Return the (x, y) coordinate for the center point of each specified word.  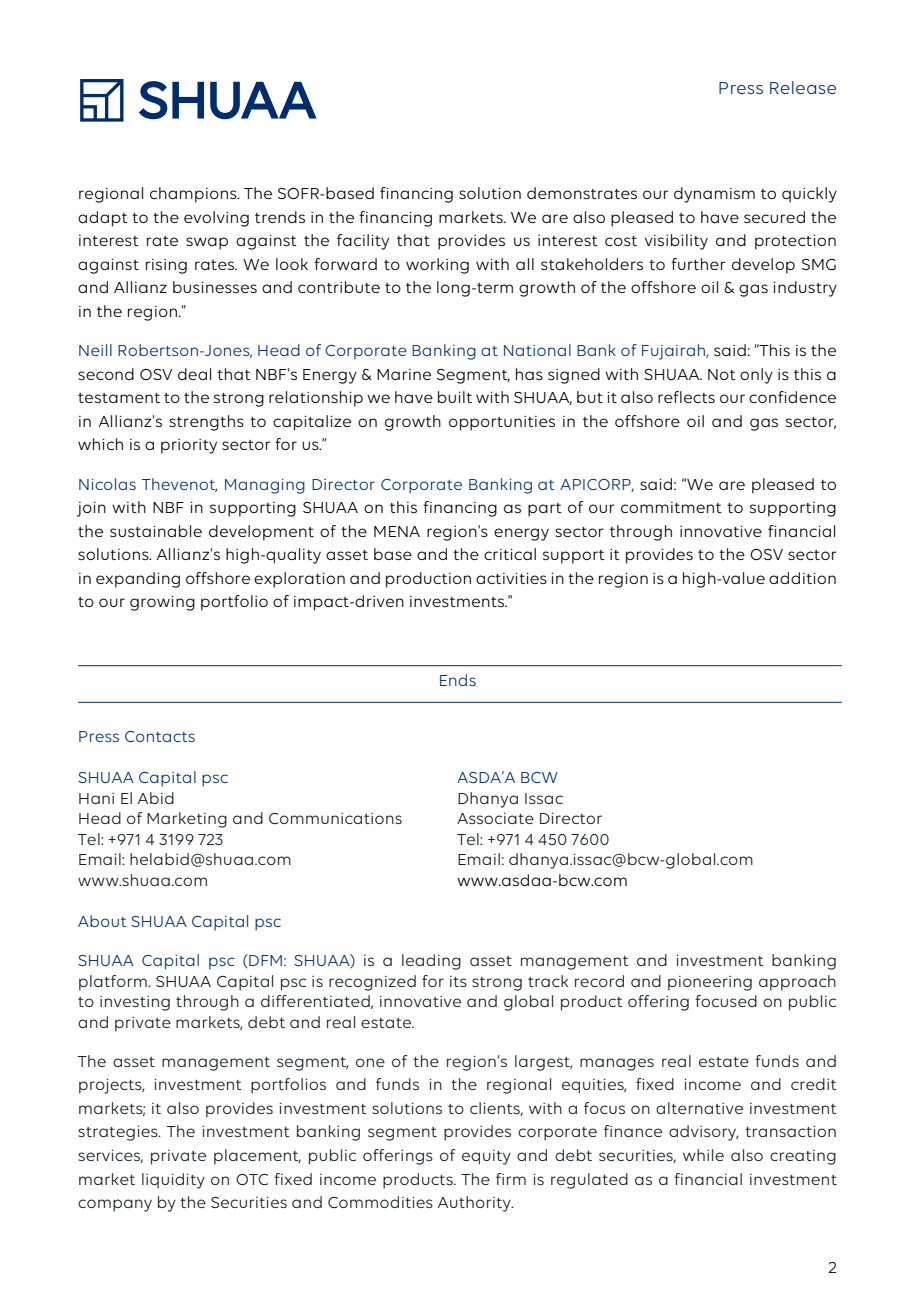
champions (194, 195)
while (703, 1155)
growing (162, 603)
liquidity (173, 1181)
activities (511, 578)
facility (363, 242)
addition (802, 578)
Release (803, 87)
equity (486, 1157)
